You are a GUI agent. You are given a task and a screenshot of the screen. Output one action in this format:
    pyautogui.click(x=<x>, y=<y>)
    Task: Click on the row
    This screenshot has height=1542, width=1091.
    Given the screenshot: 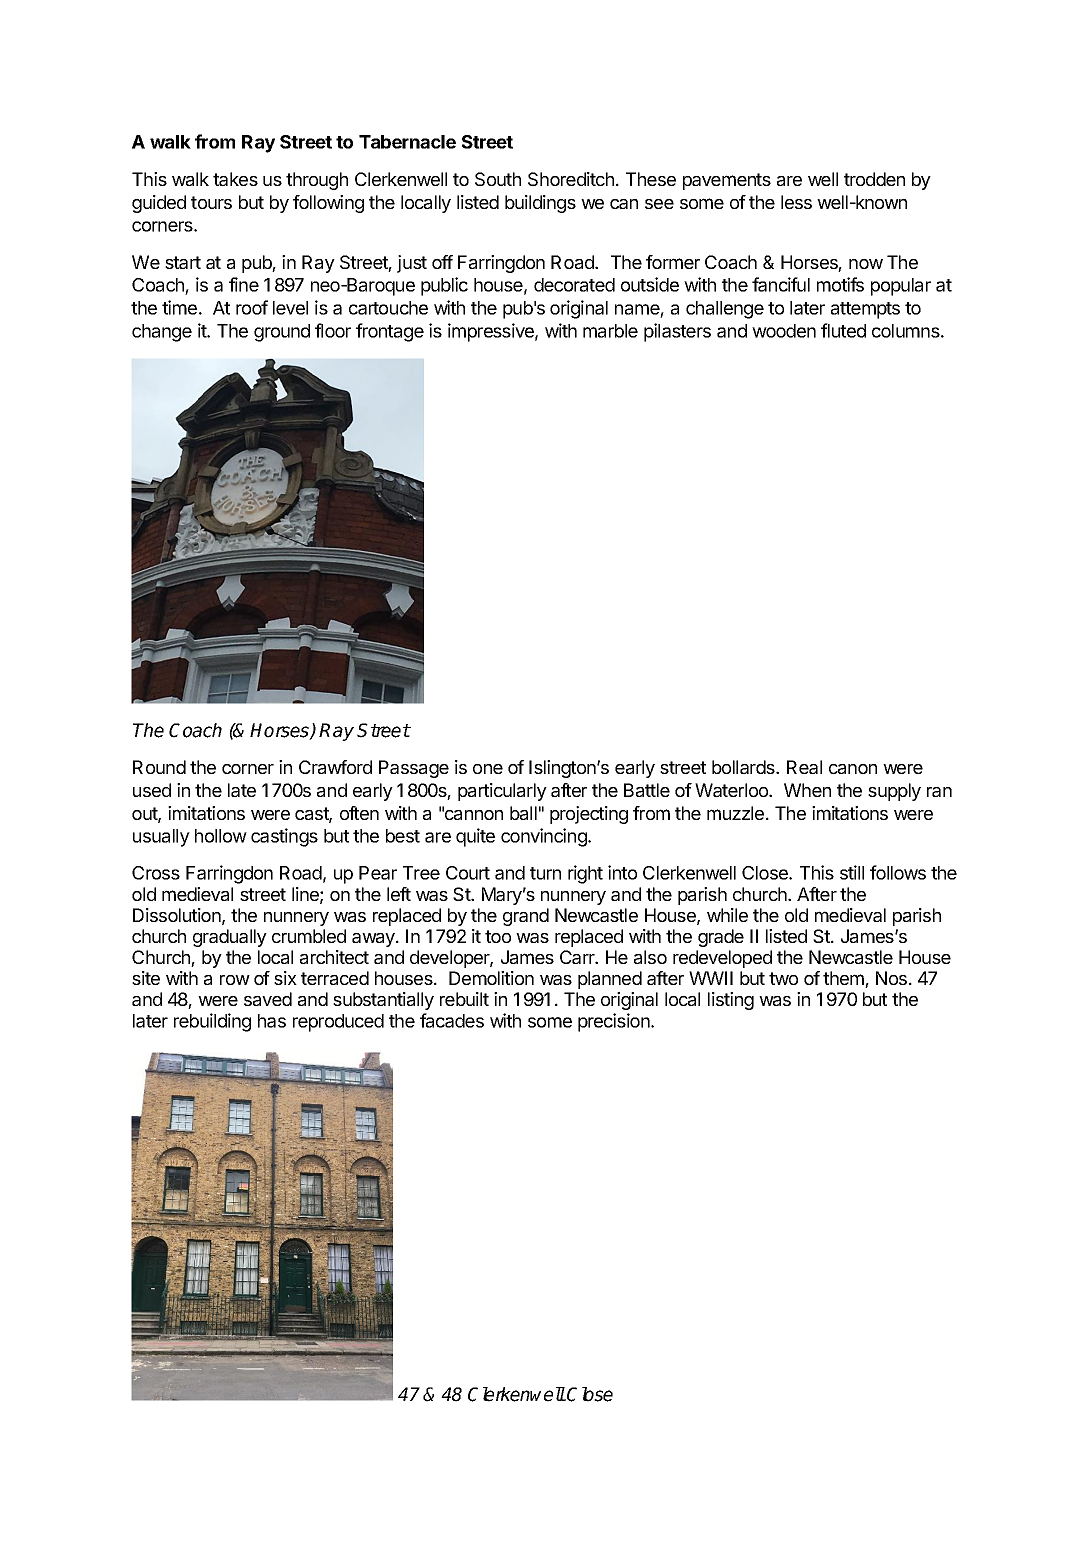 What is the action you would take?
    pyautogui.click(x=235, y=980)
